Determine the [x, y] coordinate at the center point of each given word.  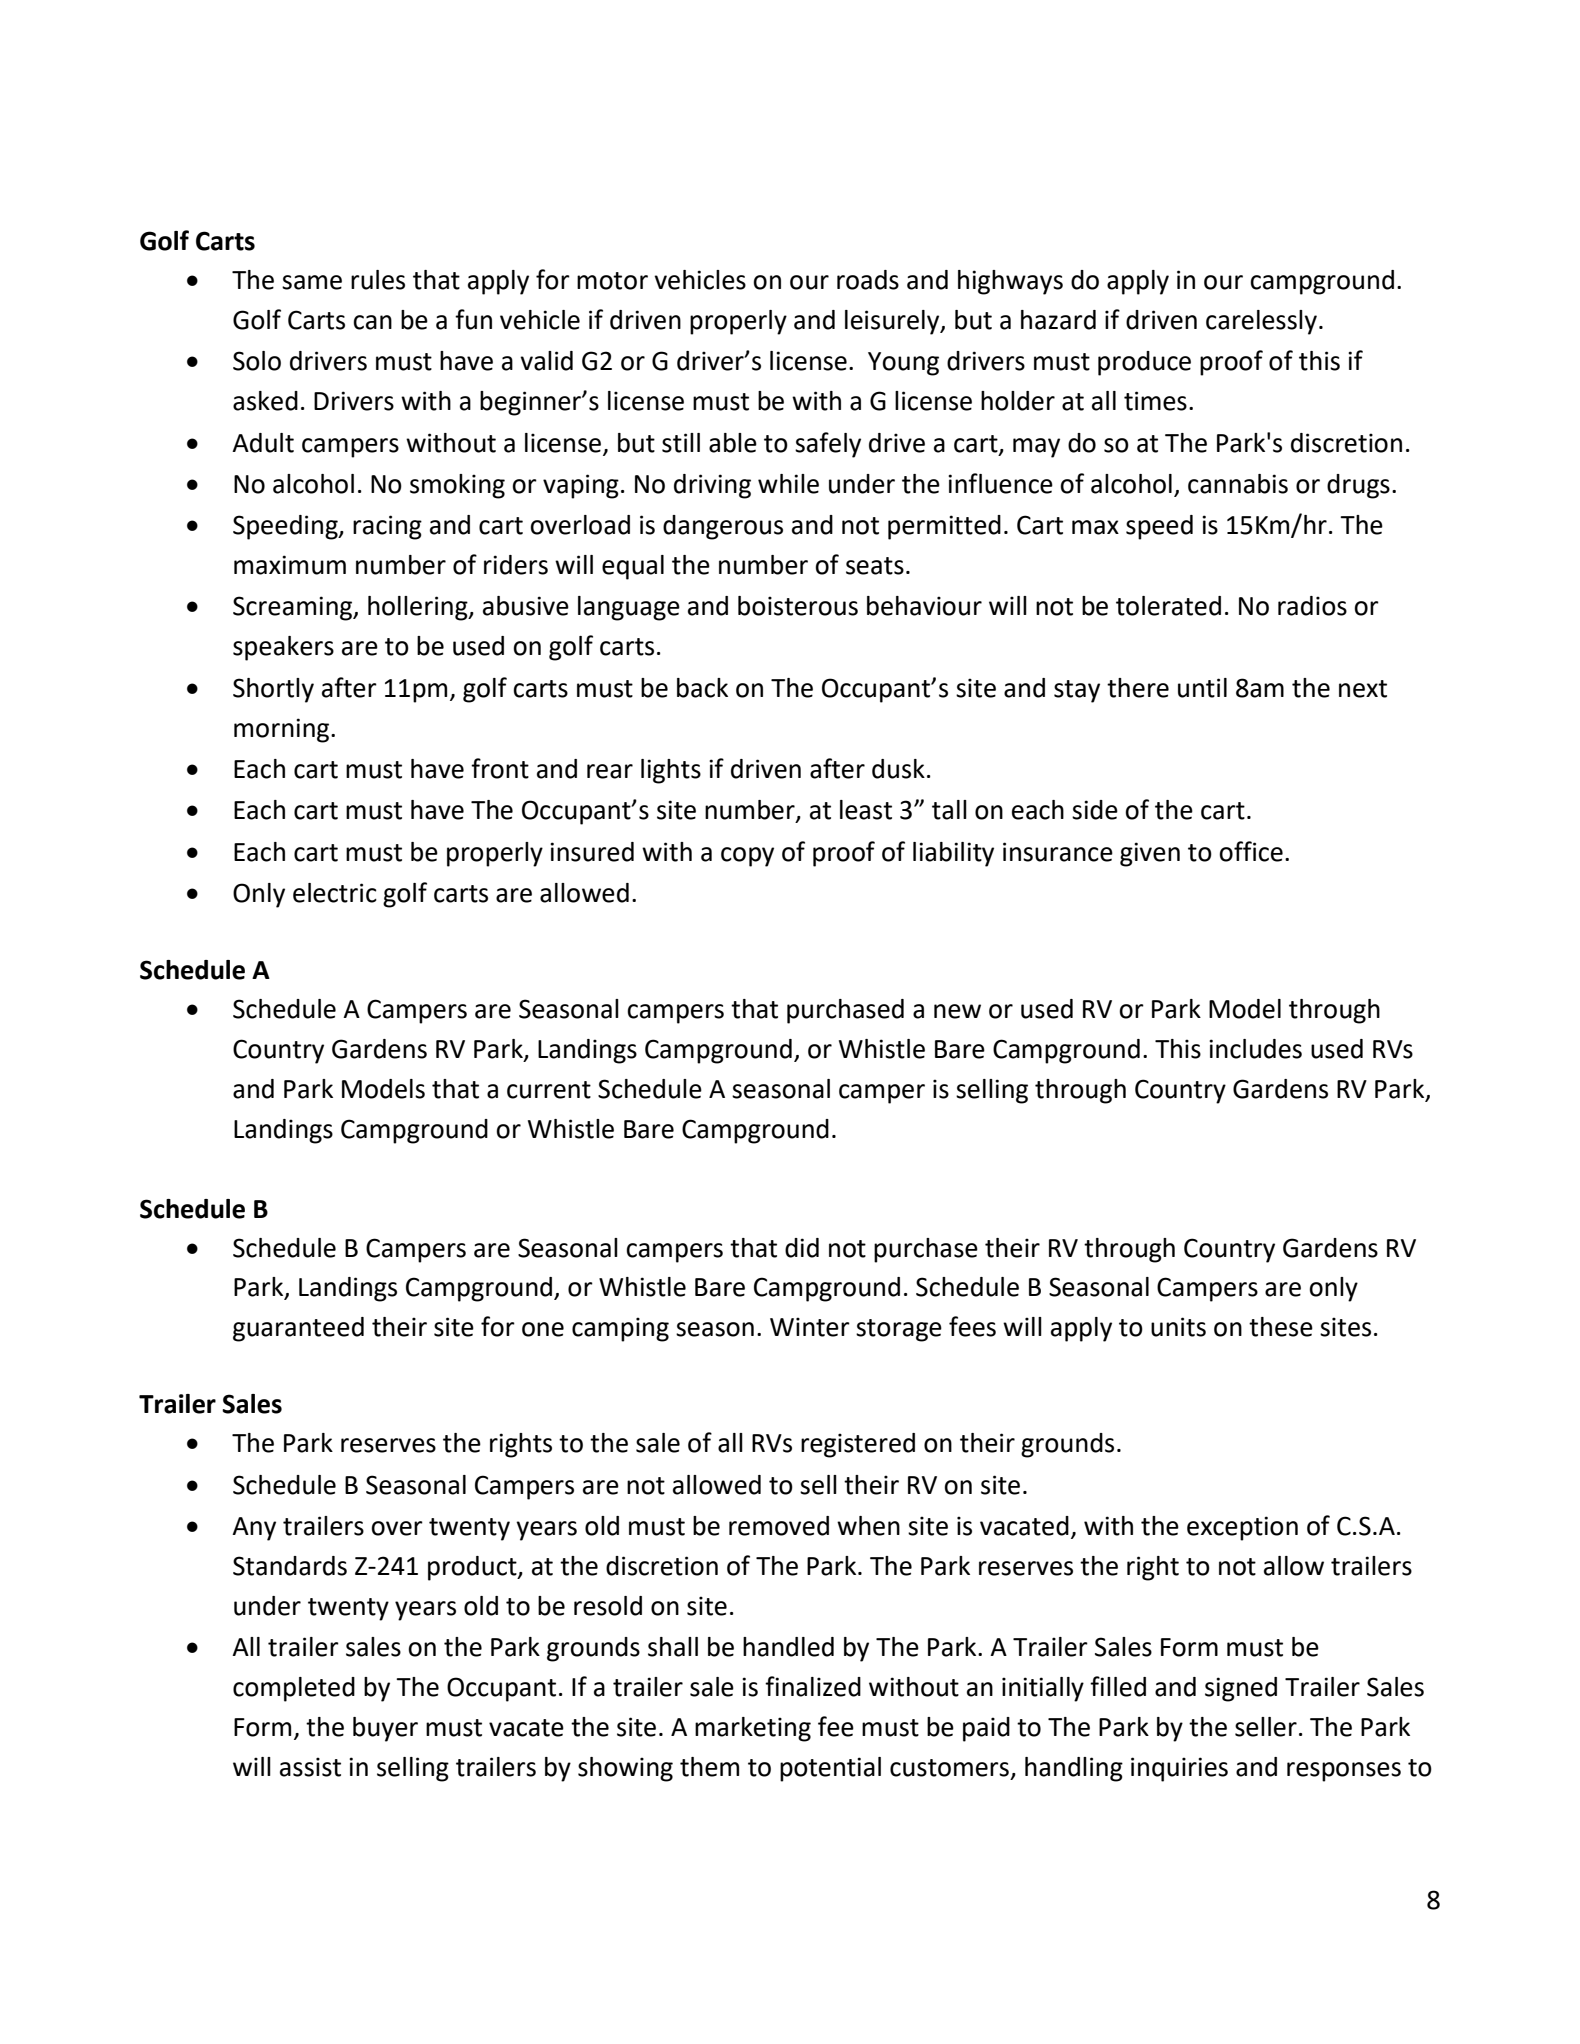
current [549, 1090]
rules [378, 280]
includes [1255, 1049]
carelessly [1261, 322]
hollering [419, 608]
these [1281, 1327]
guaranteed [298, 1329]
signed [1241, 1689]
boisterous [798, 606]
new [957, 1011]
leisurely [893, 322]
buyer [385, 1729]
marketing [753, 1729]
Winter [810, 1327]
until [1202, 688]
